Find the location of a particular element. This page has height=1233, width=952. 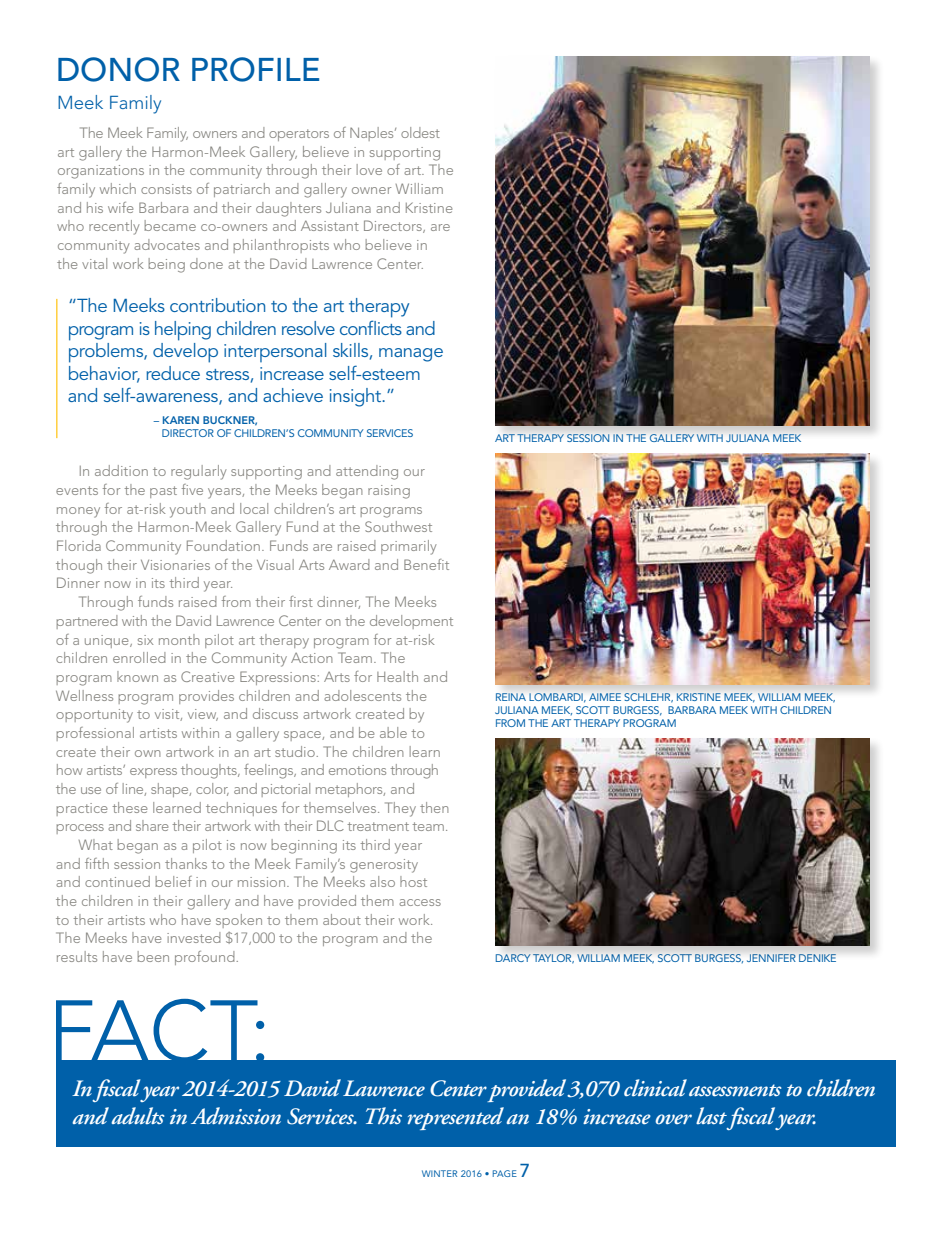

six is located at coordinates (145, 640).
